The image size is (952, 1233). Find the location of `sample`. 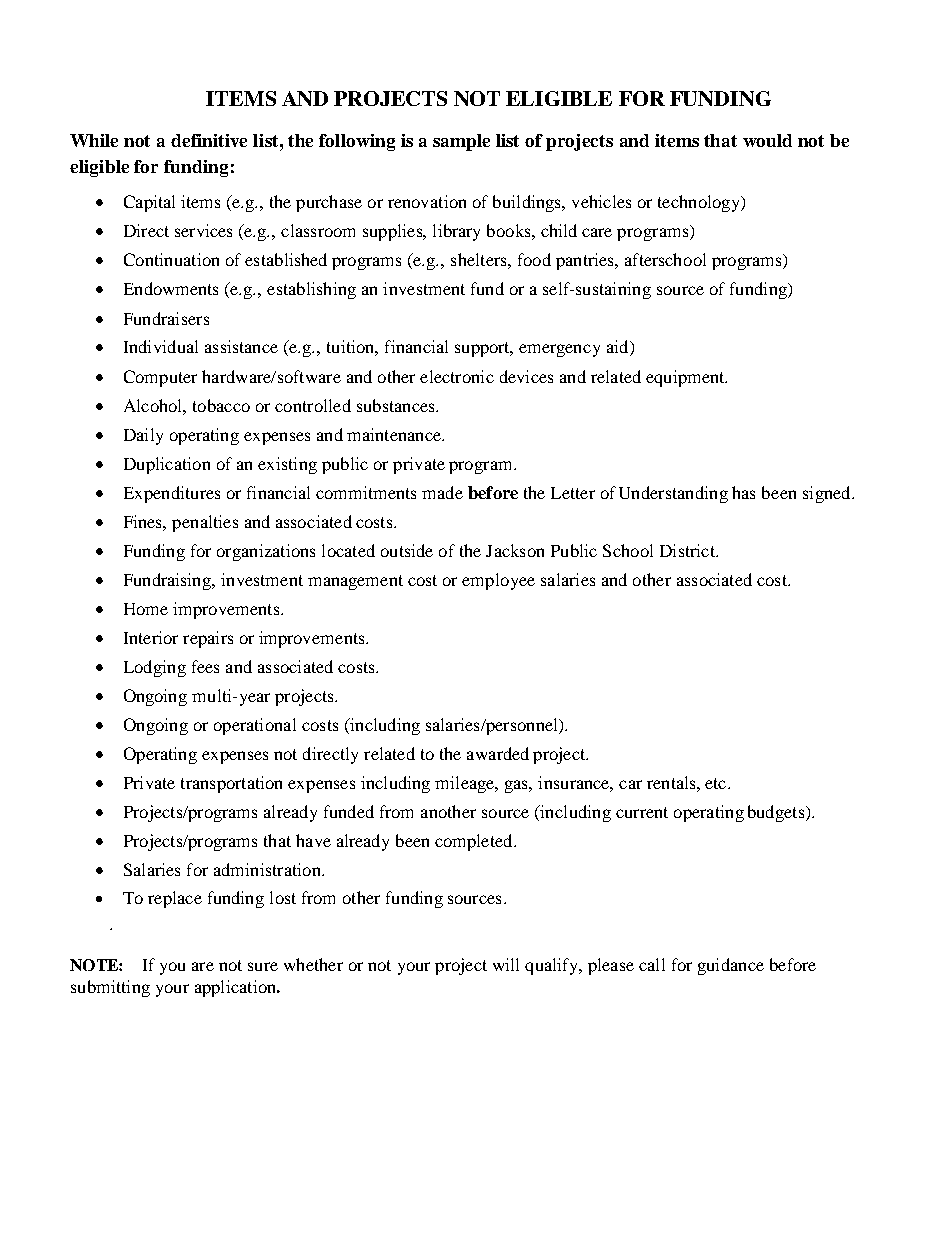

sample is located at coordinates (461, 142).
